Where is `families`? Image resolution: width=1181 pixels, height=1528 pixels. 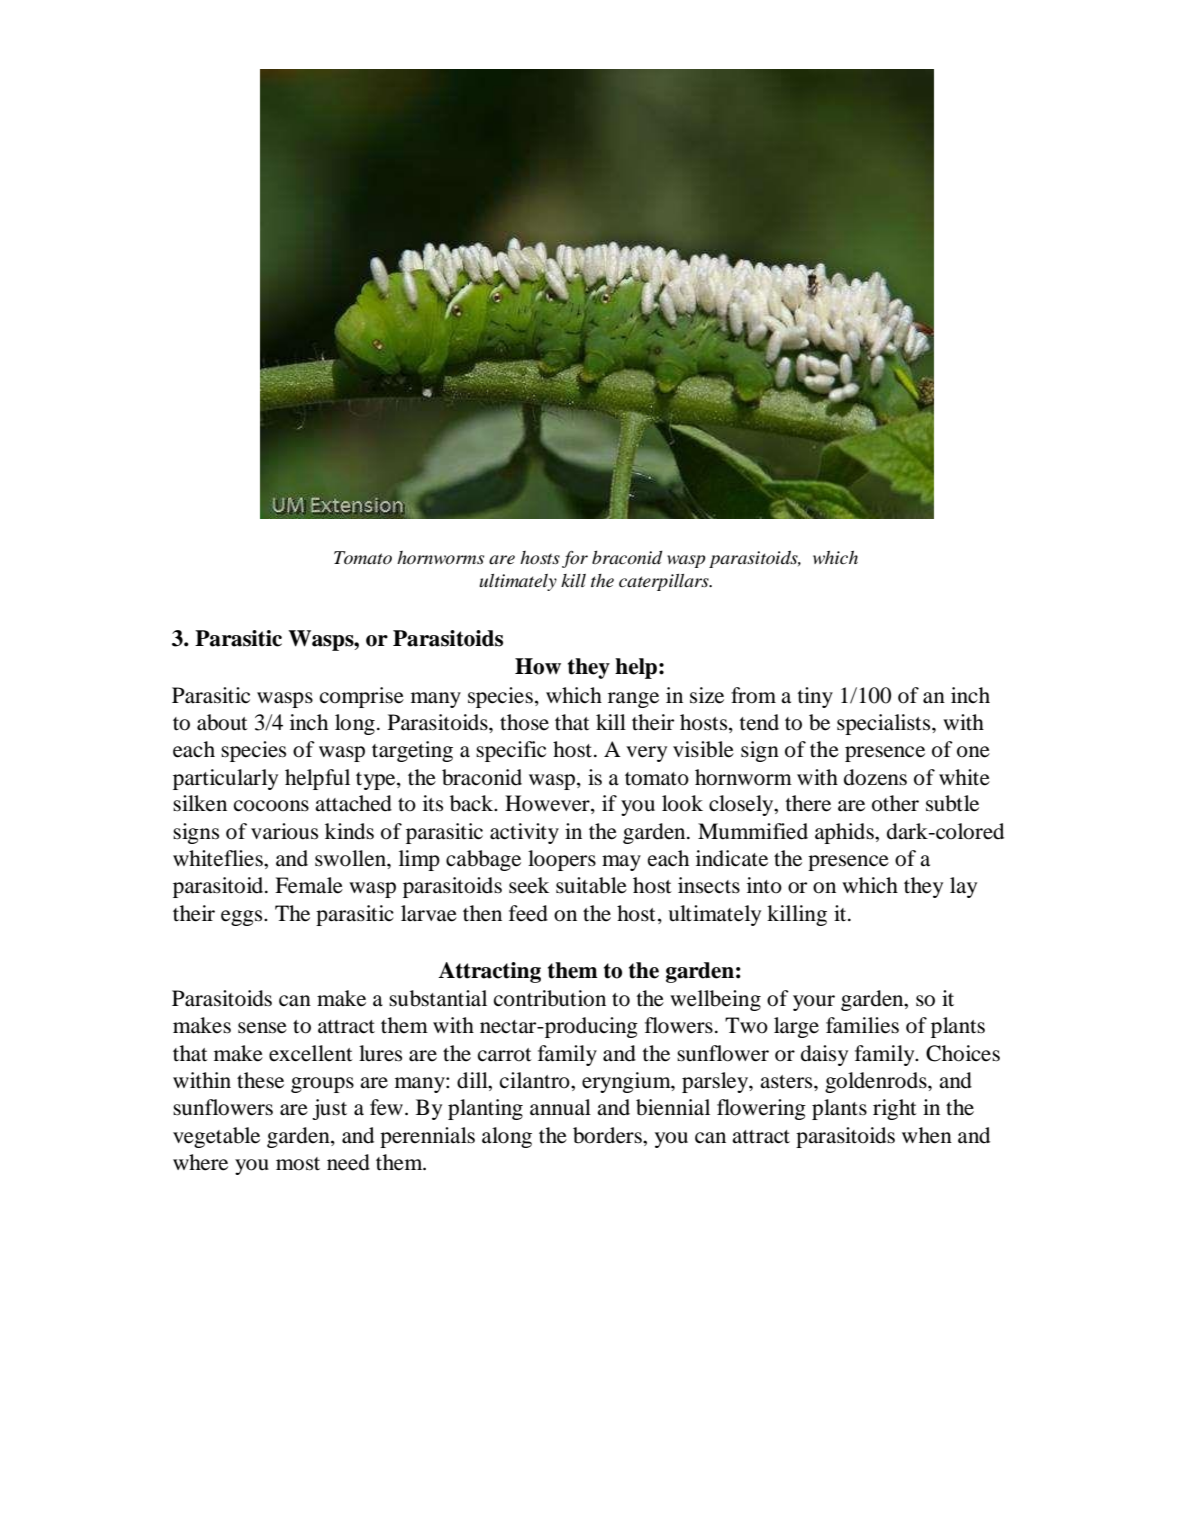 families is located at coordinates (862, 1025).
